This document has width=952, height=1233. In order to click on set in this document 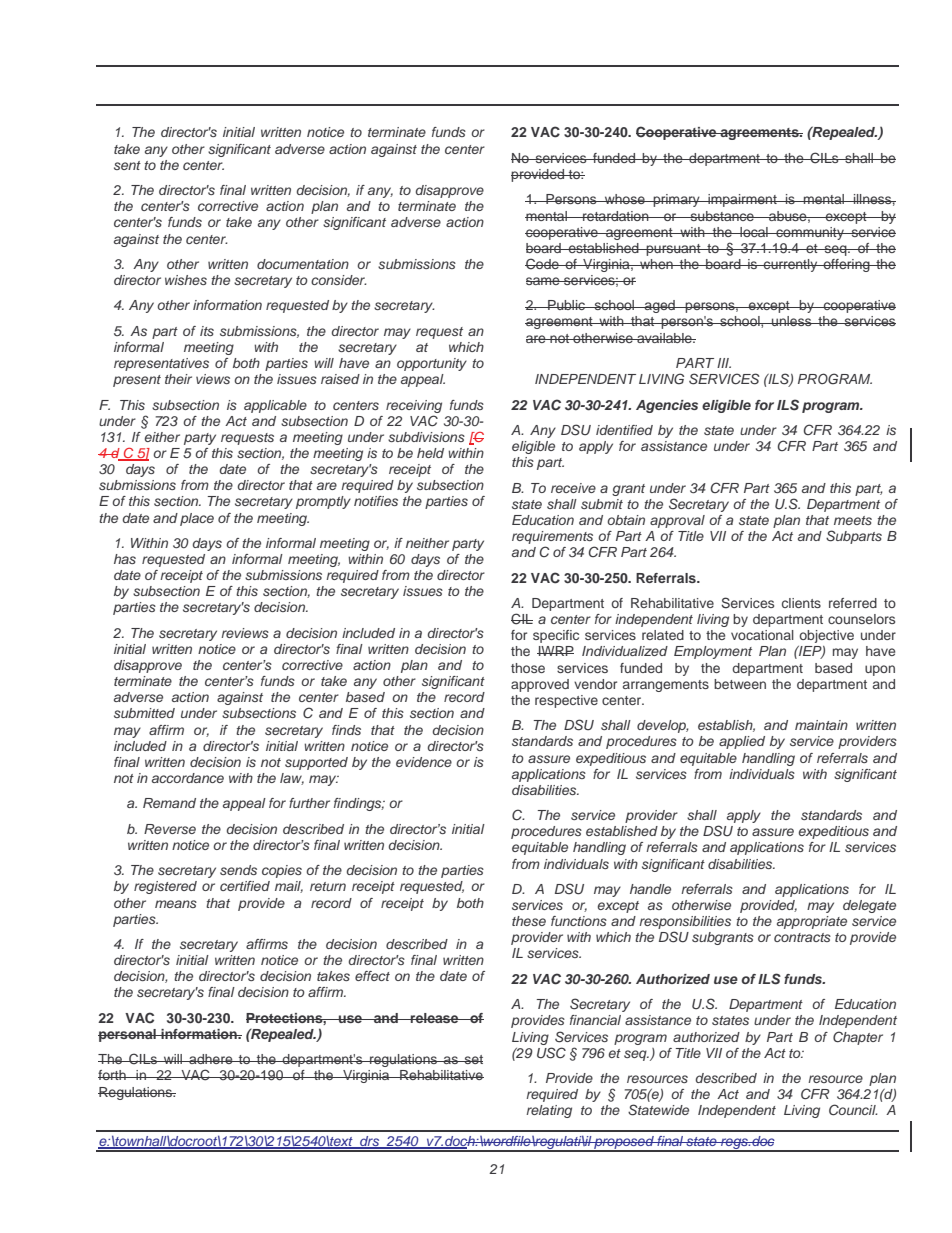, I will do `click(473, 1059)`.
